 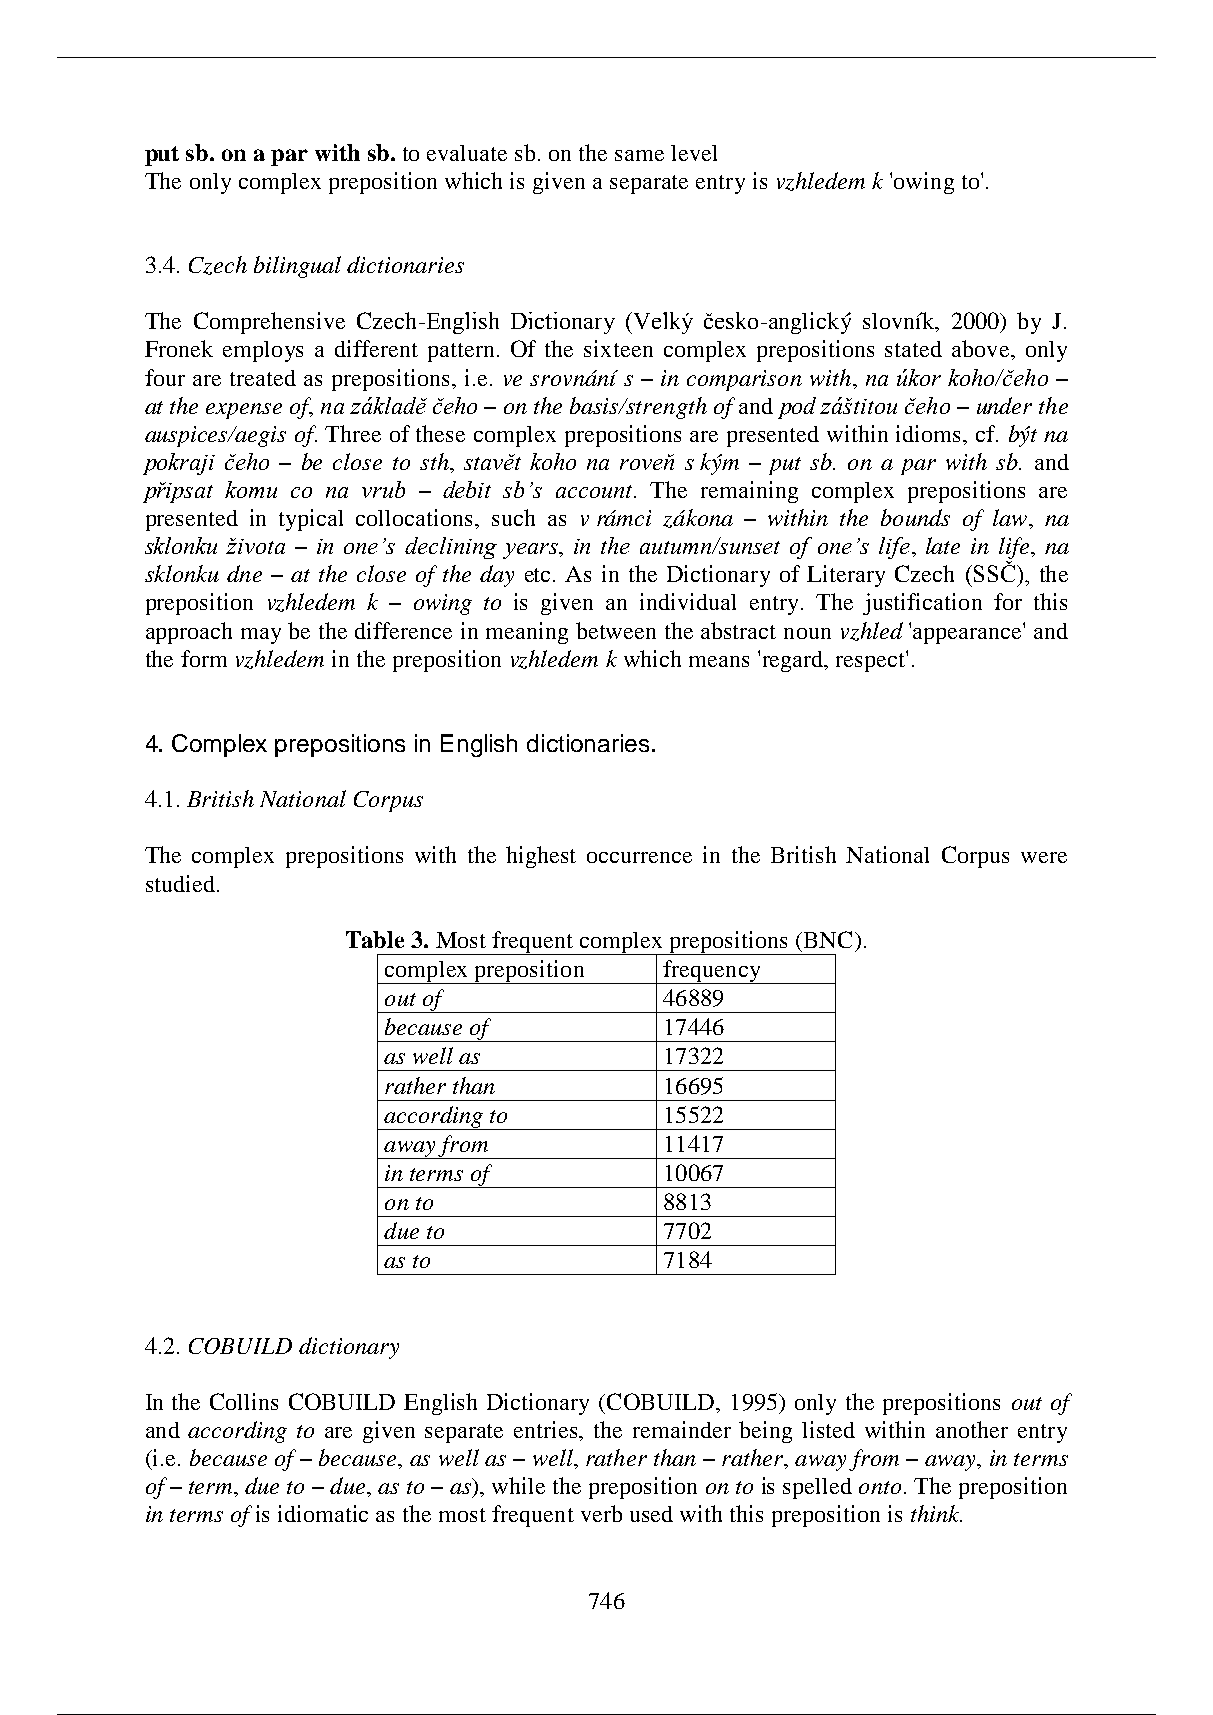 What do you see at coordinates (1044, 857) in the screenshot?
I see `were` at bounding box center [1044, 857].
